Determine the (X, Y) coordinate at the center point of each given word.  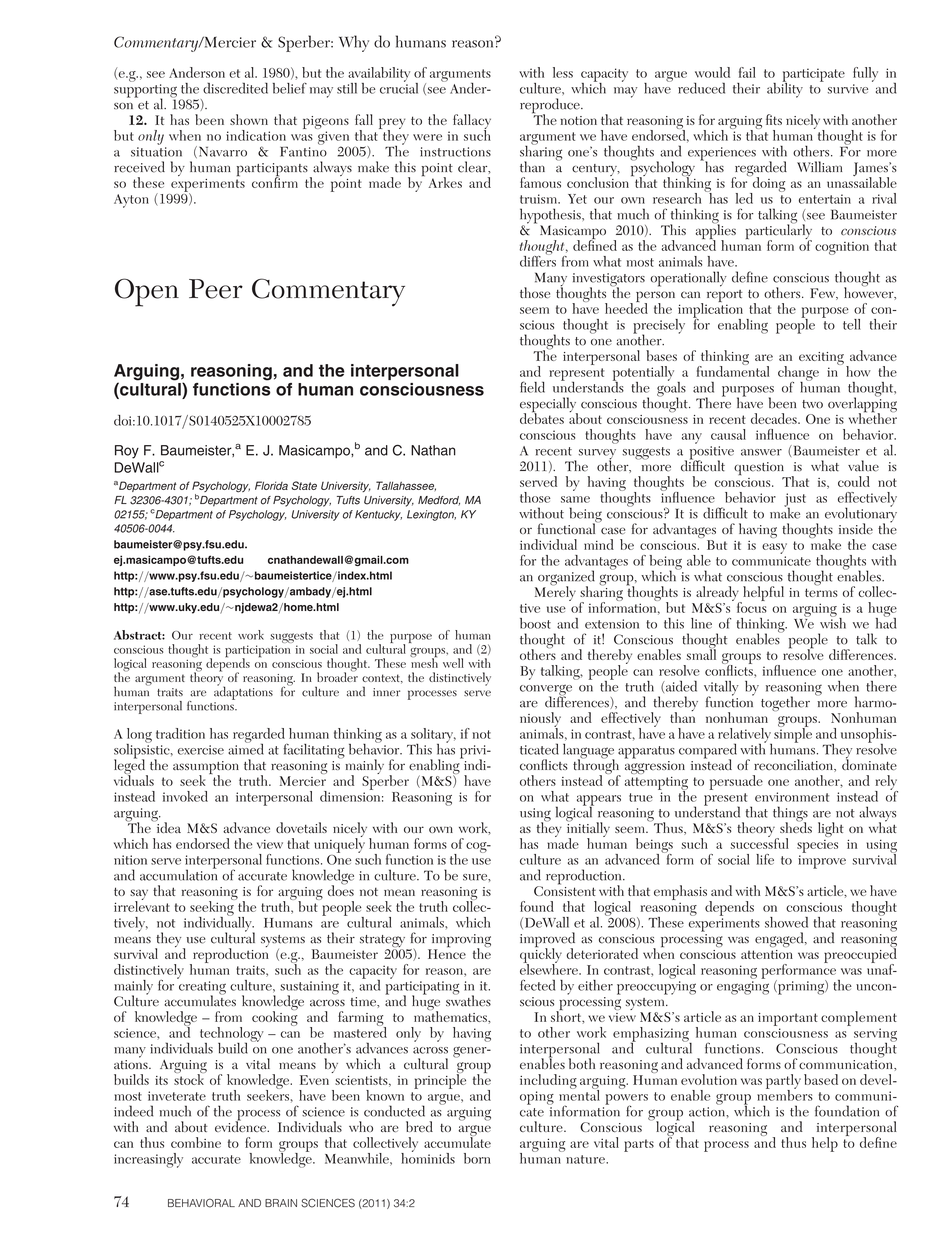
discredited (235, 88)
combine (196, 1142)
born (477, 1158)
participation (257, 652)
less (563, 72)
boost (535, 623)
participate (813, 76)
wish (833, 622)
